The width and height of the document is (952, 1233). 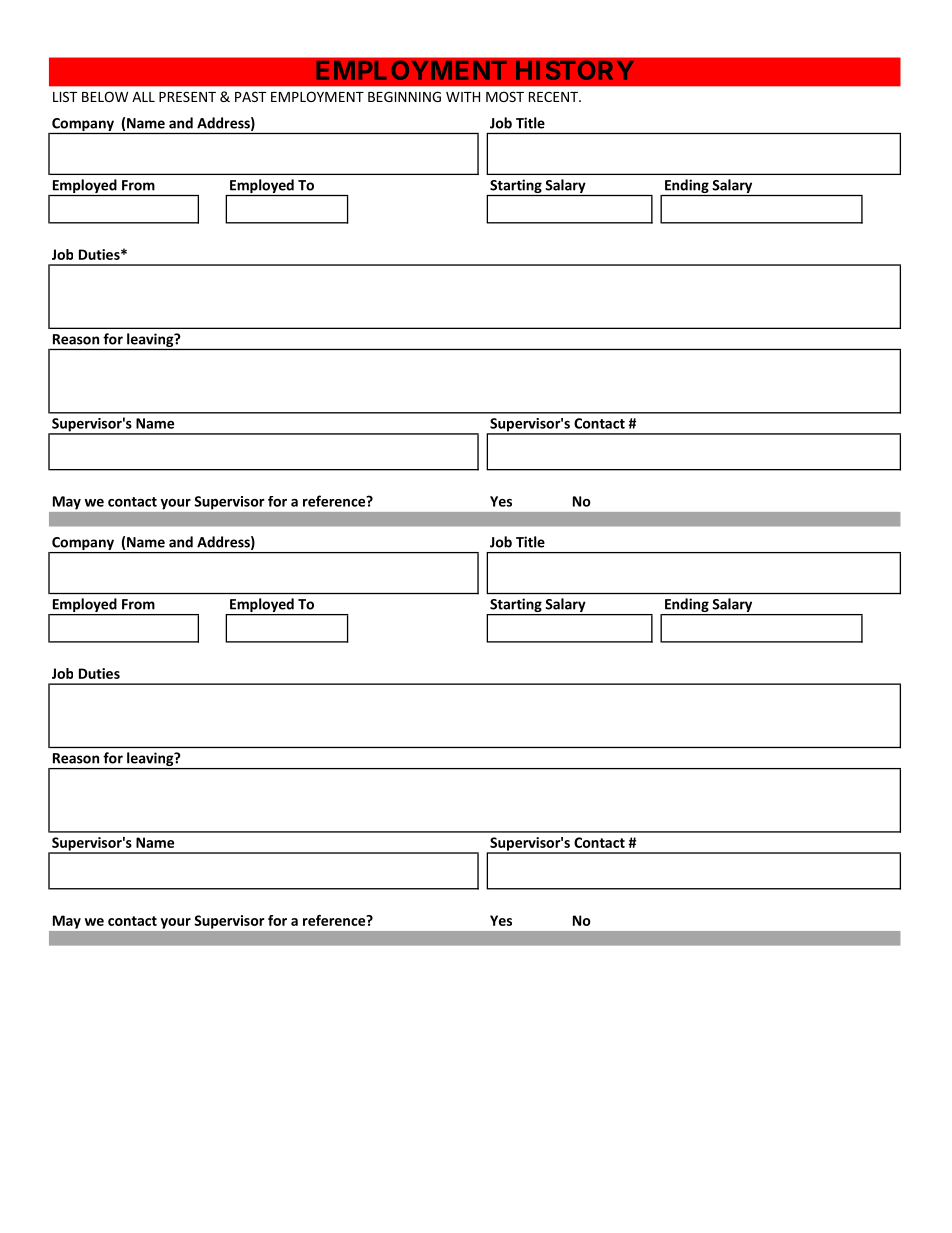 What do you see at coordinates (554, 97) in the document?
I see `RECENT` at bounding box center [554, 97].
